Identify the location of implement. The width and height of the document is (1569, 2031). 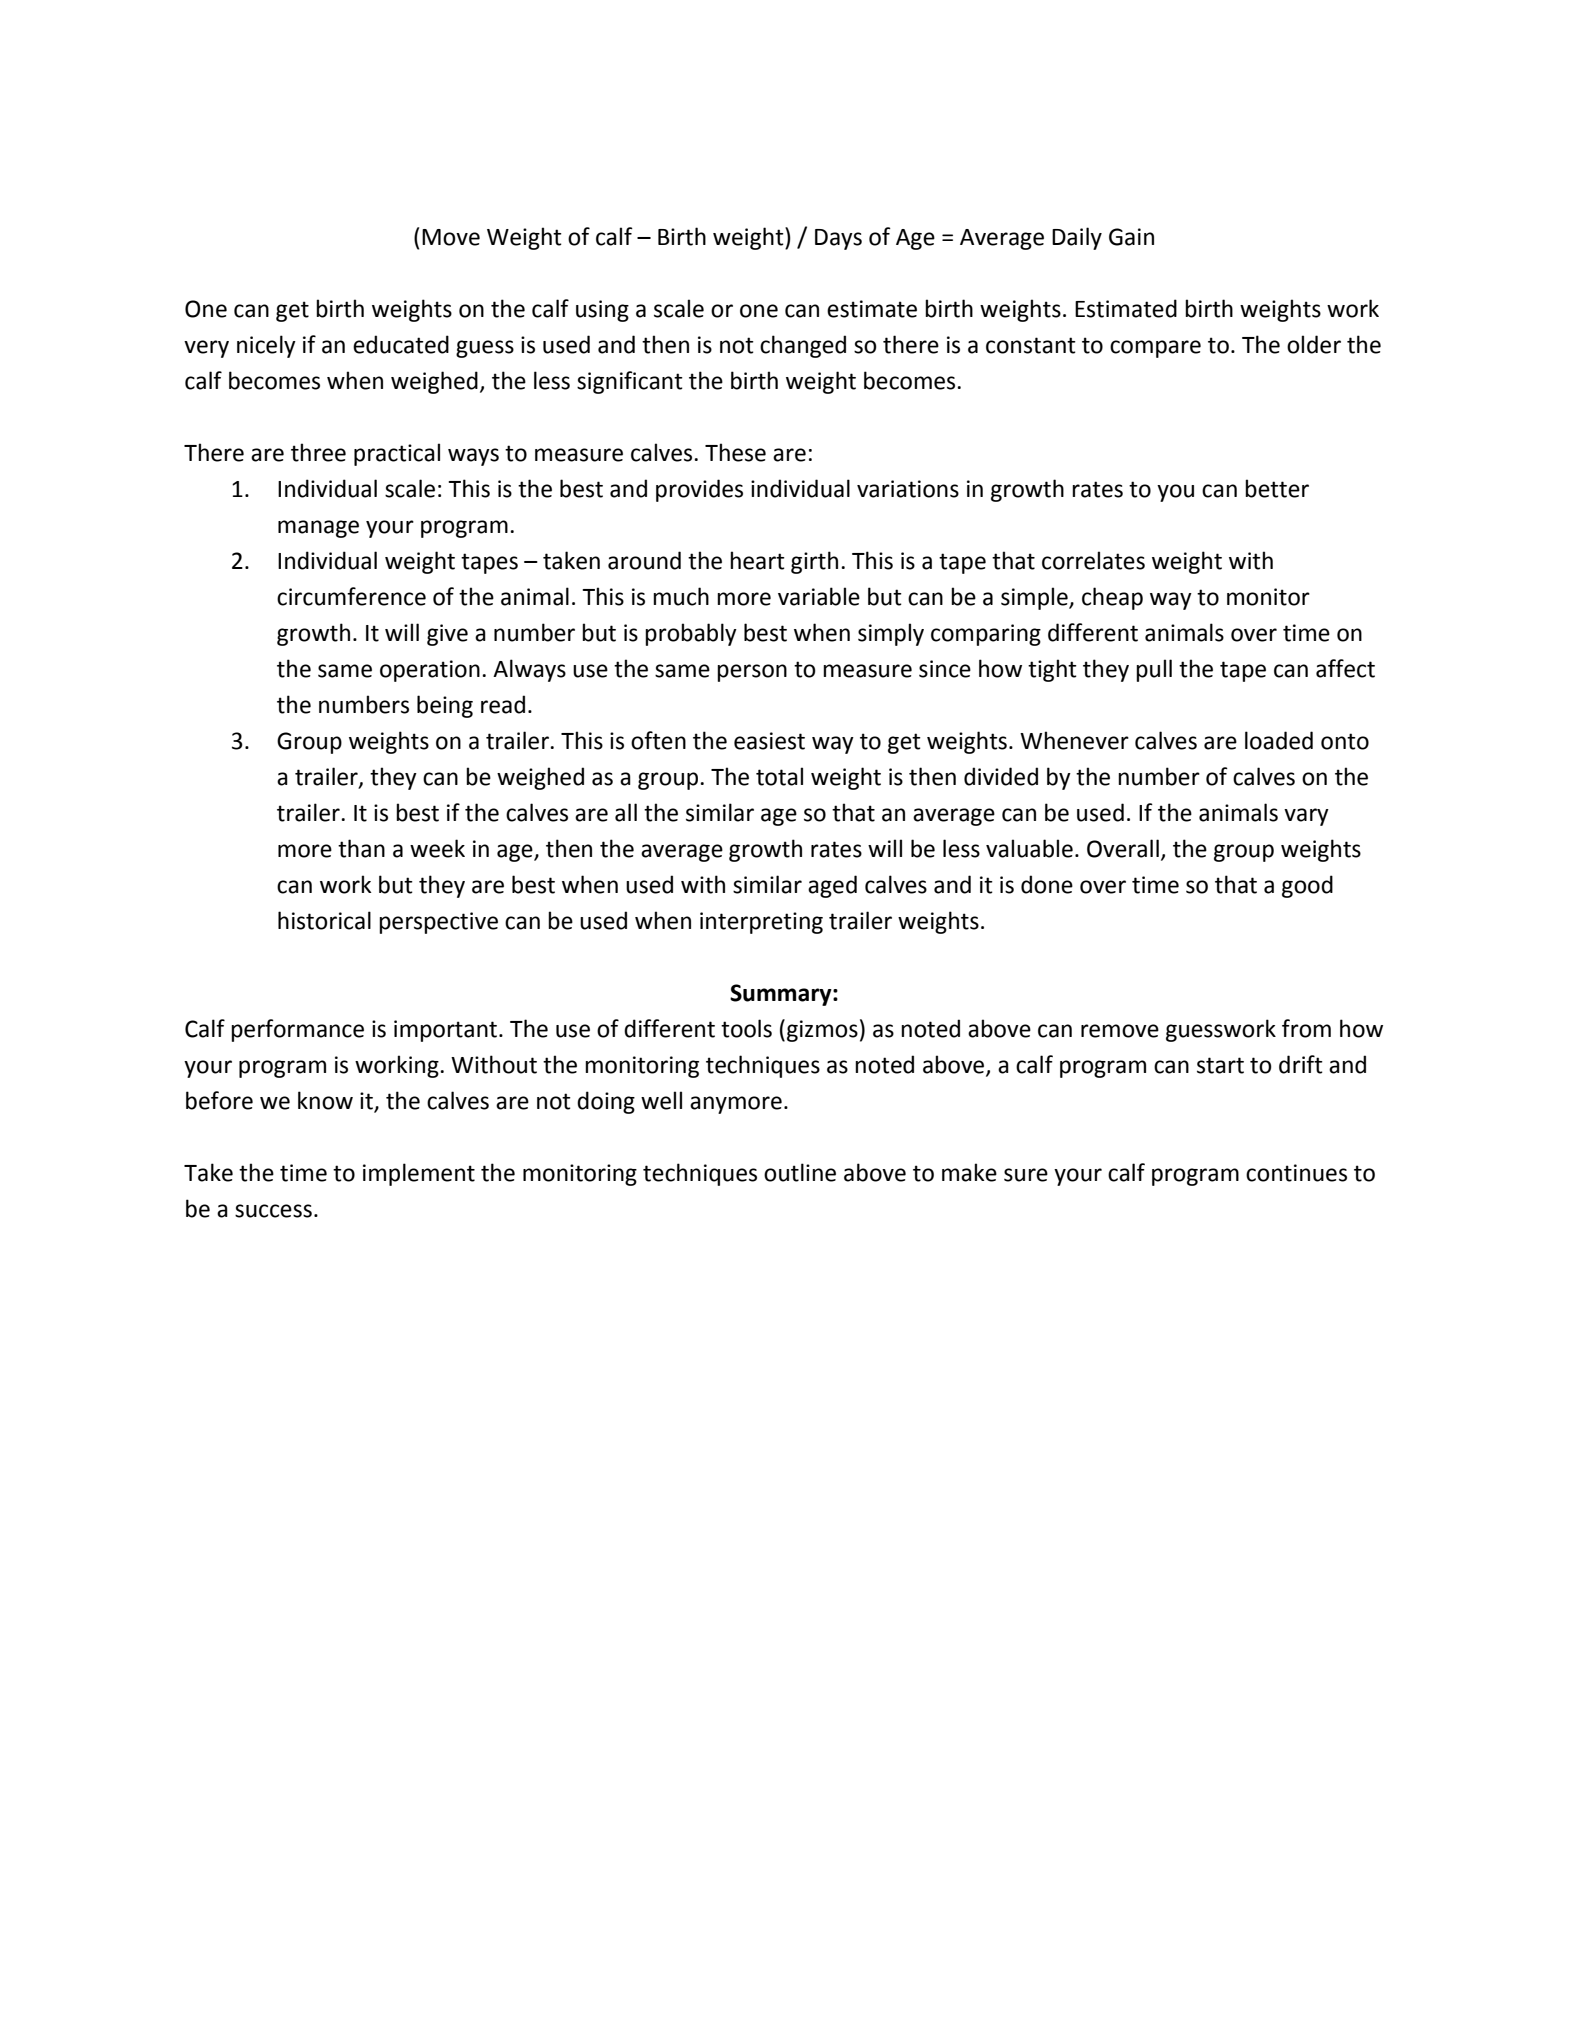
(419, 1174).
